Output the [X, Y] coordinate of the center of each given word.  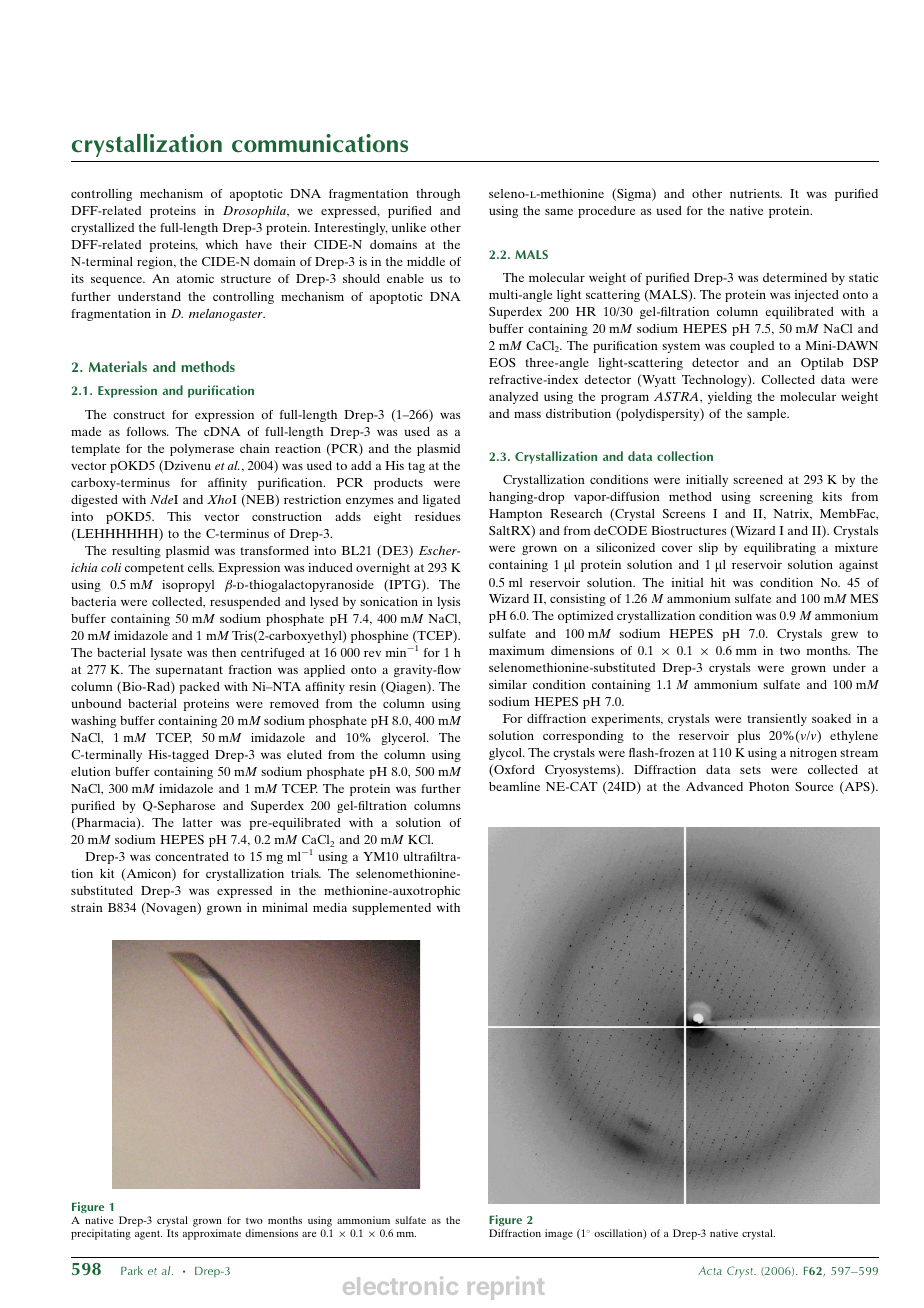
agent [148, 1235]
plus [749, 737]
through [438, 195]
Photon [769, 786]
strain [87, 907]
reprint [506, 1288]
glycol [506, 754]
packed [199, 688]
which [221, 244]
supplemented [391, 909]
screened [758, 479]
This [179, 516]
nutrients [756, 193]
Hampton [515, 515]
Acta [710, 1271]
